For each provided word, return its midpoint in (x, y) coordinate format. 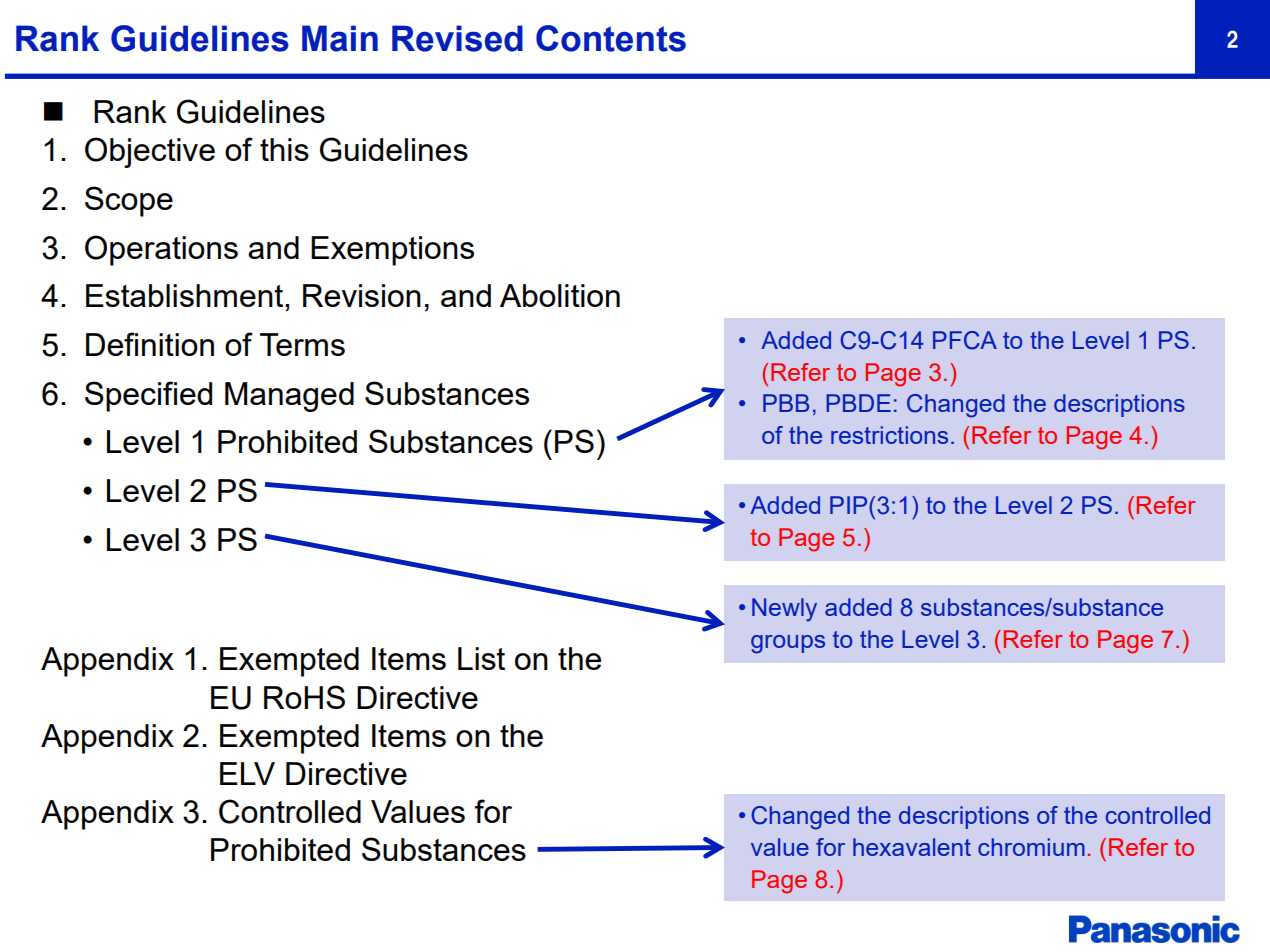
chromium (1031, 847)
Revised (457, 38)
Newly (784, 610)
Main (340, 38)
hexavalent (912, 847)
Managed (289, 397)
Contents (611, 38)
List (481, 658)
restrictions (889, 435)
